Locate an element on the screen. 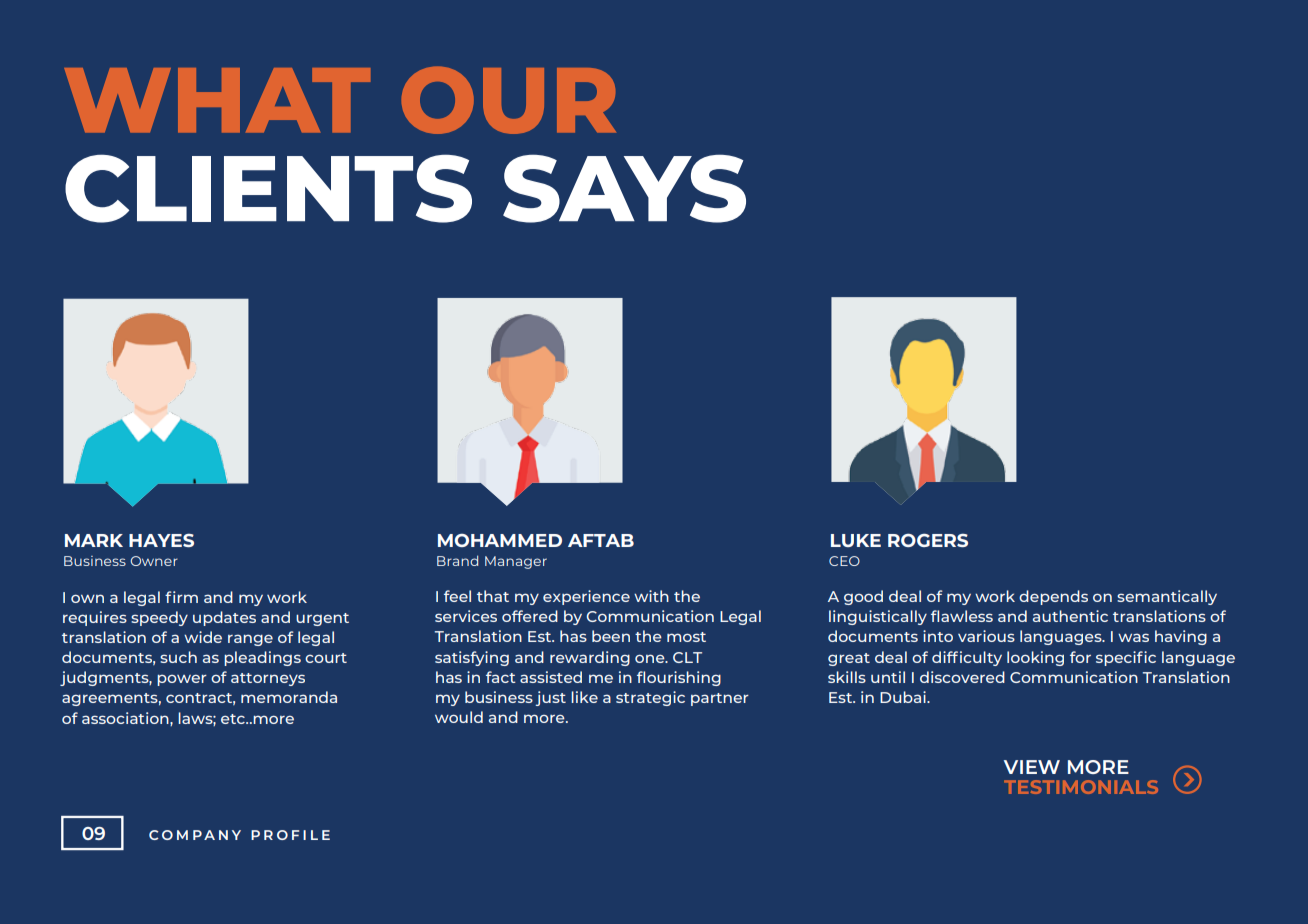 The width and height of the screenshot is (1308, 924). SAYS is located at coordinates (624, 188).
